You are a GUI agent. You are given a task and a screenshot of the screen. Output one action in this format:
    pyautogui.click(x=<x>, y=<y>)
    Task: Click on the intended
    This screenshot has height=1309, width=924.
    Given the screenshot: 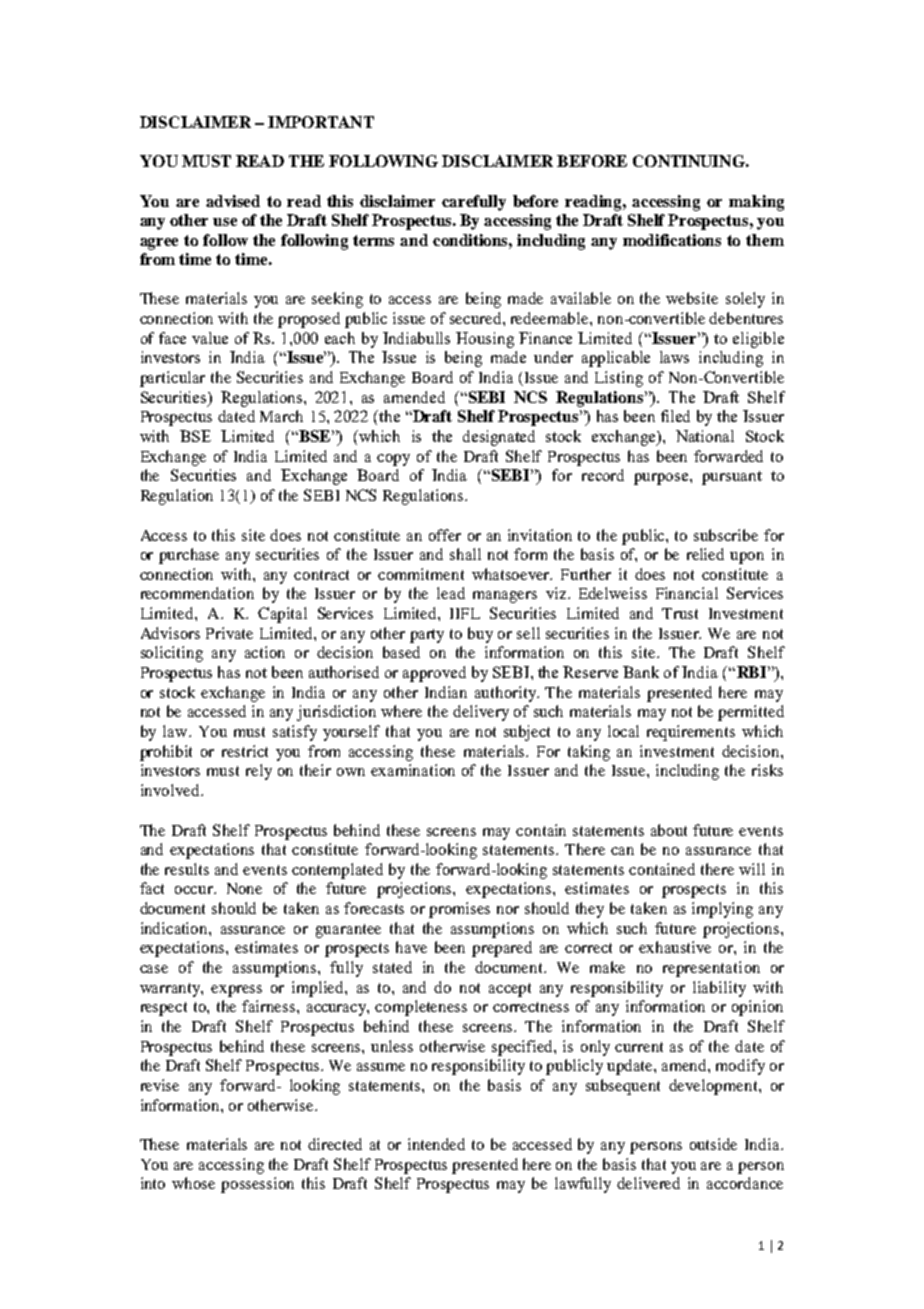 What is the action you would take?
    pyautogui.click(x=436, y=1144)
